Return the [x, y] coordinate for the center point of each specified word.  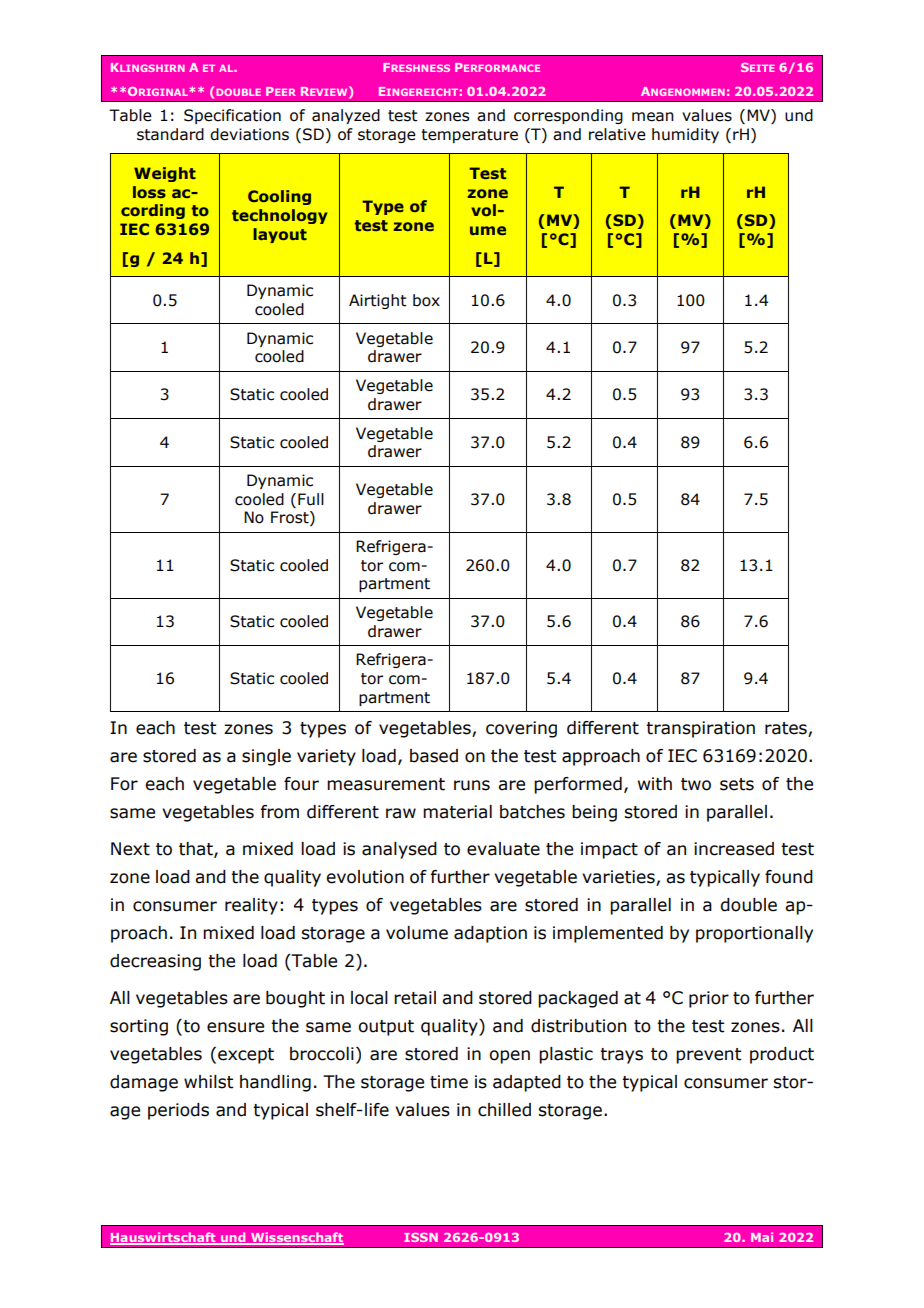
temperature [469, 136]
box [426, 300]
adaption [490, 934]
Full [311, 499]
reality [251, 906]
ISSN [421, 1237]
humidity [685, 135]
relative [617, 134]
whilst [208, 1082]
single [266, 757]
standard [170, 134]
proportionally [754, 934]
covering [521, 729]
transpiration [700, 729]
